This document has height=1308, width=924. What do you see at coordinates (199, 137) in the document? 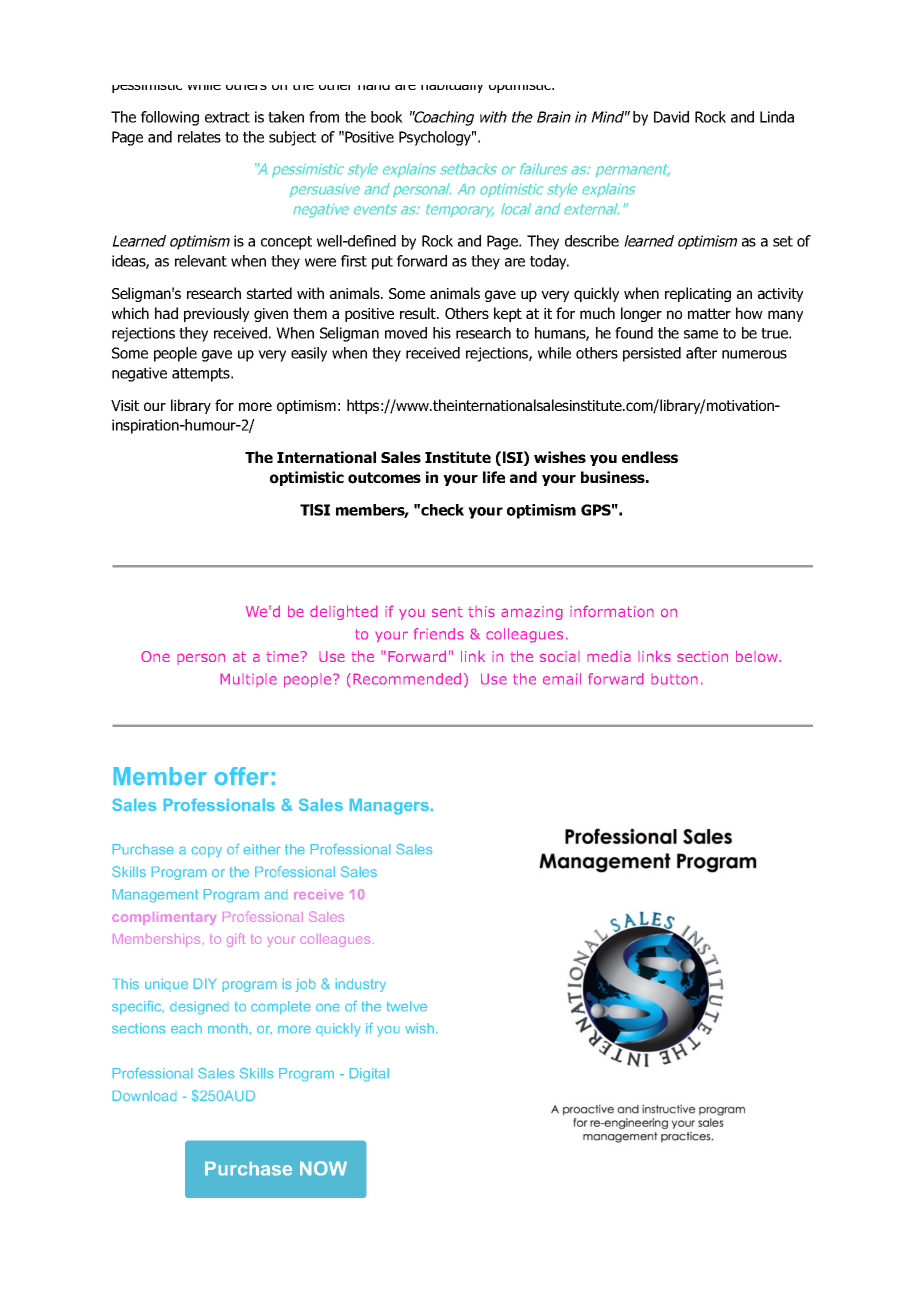
I see `relates` at bounding box center [199, 137].
